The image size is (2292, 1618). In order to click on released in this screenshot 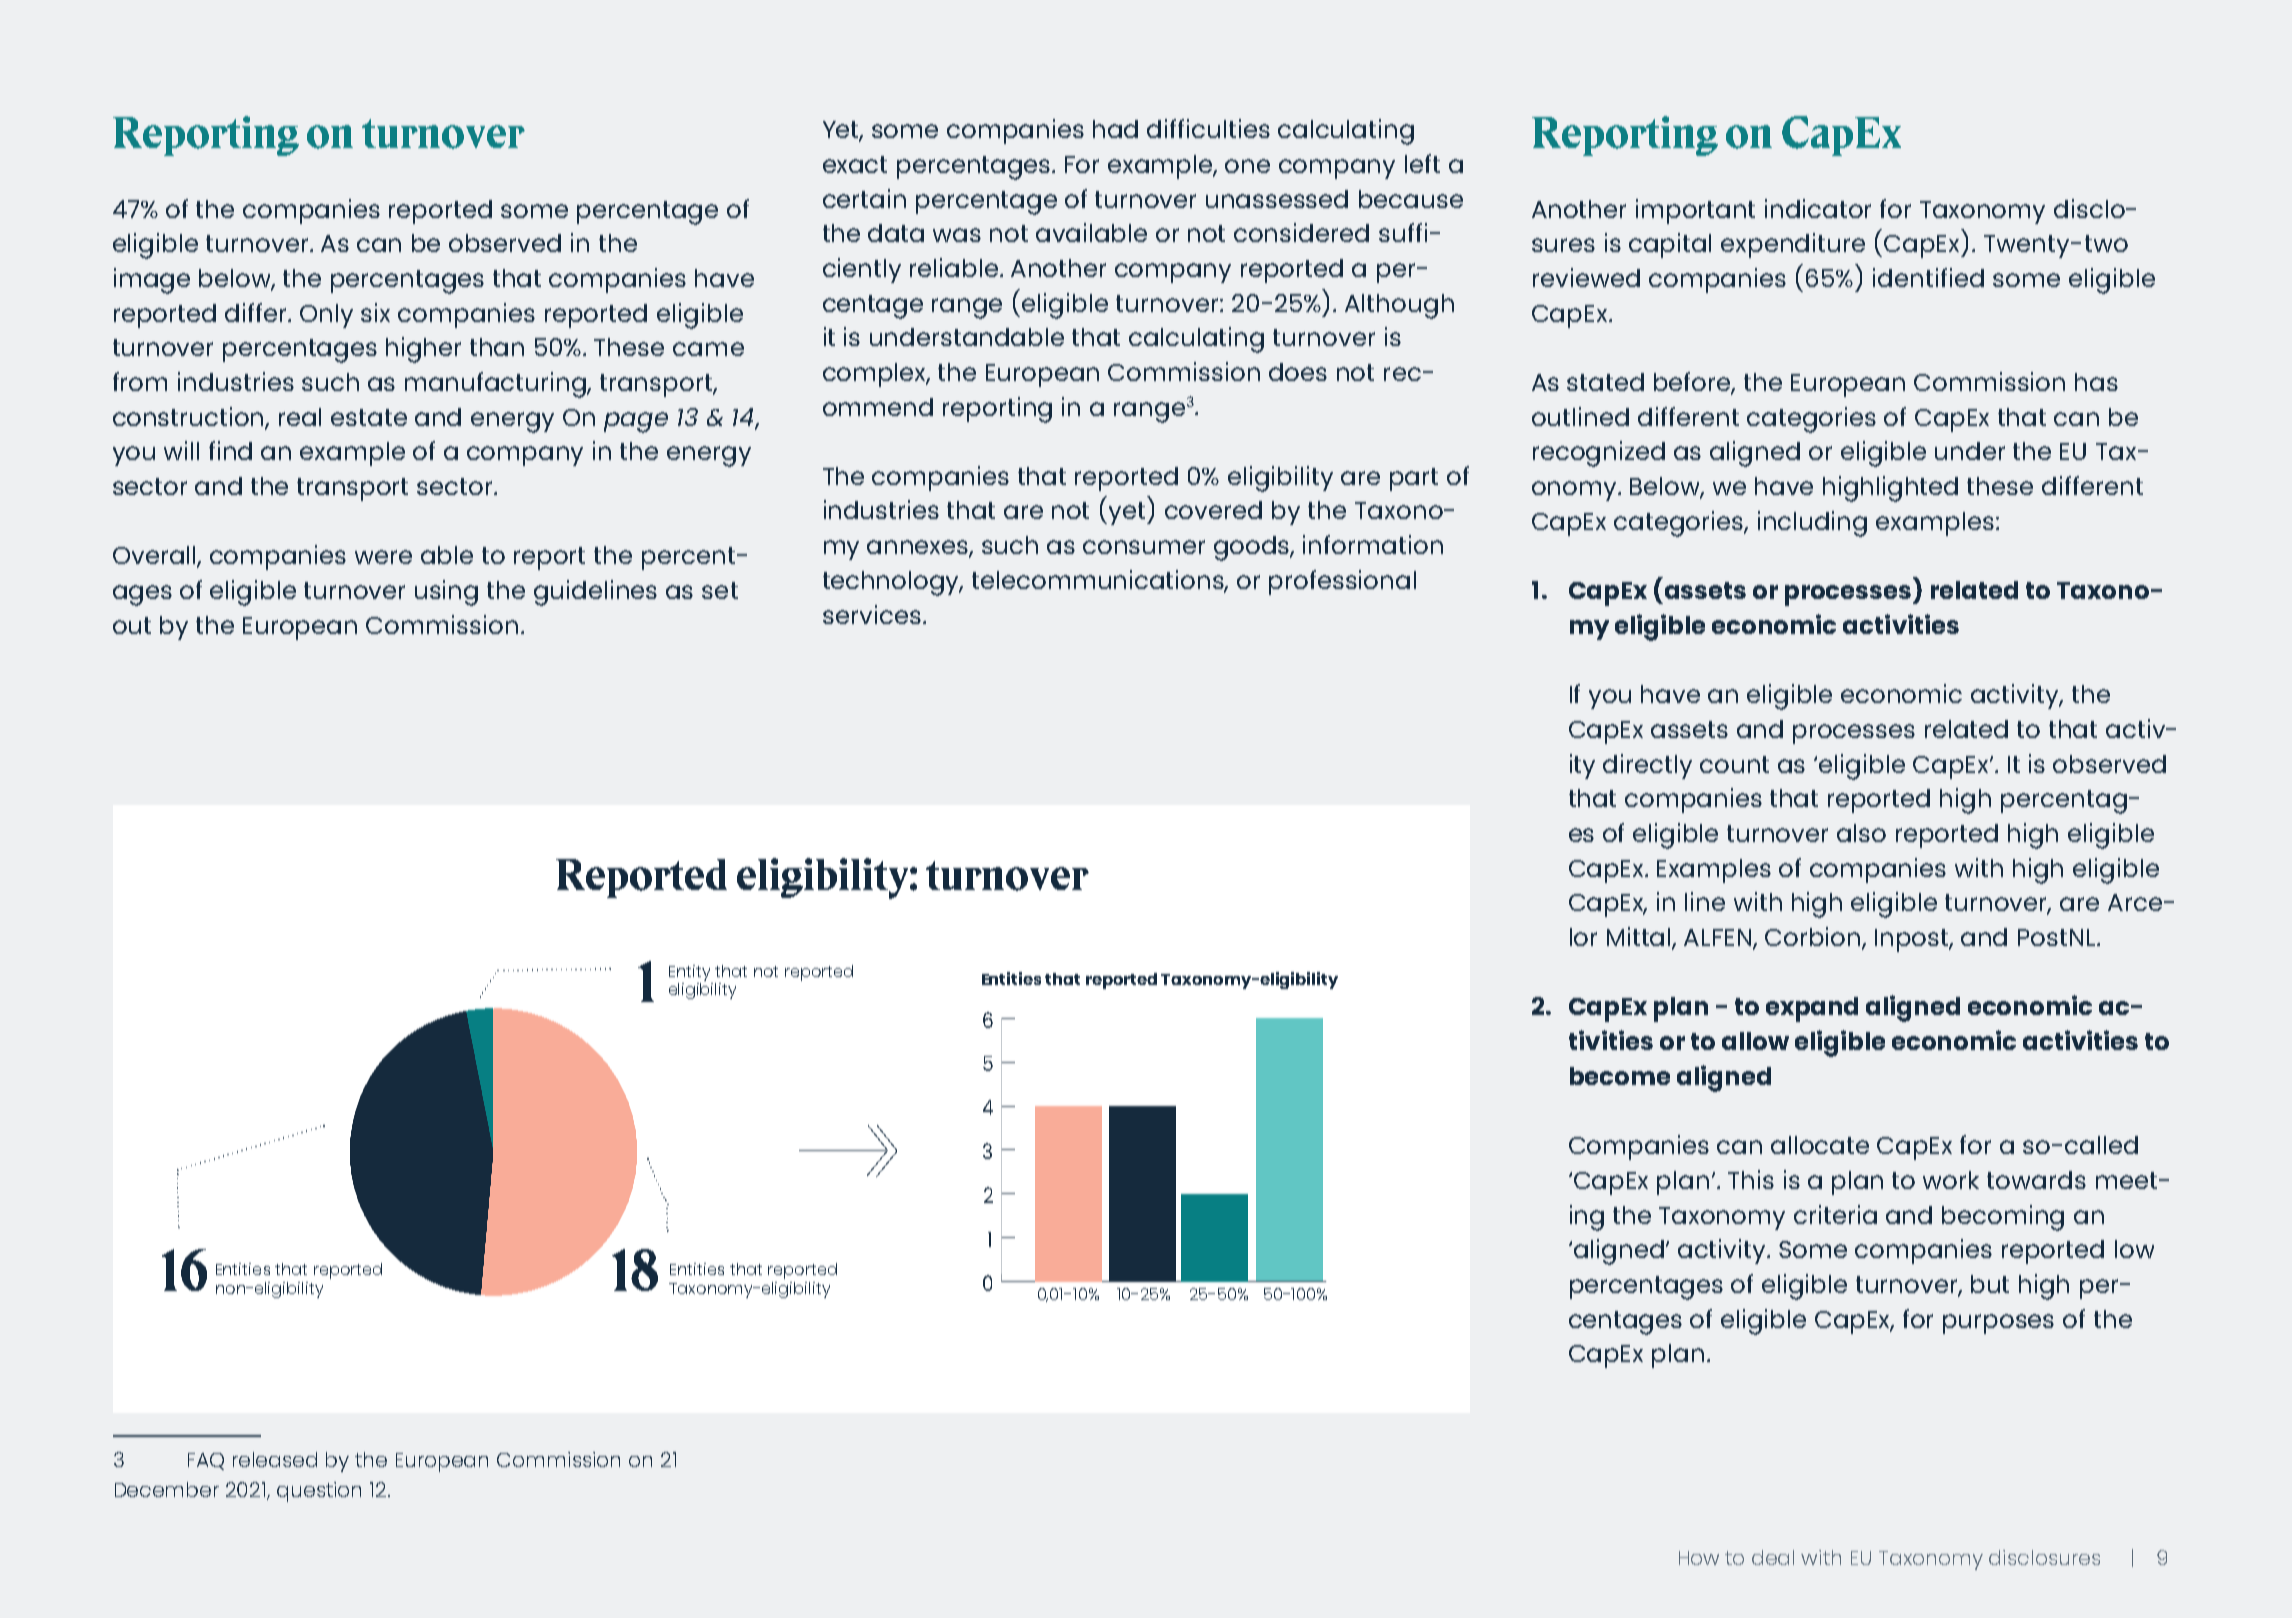, I will do `click(275, 1459)`.
